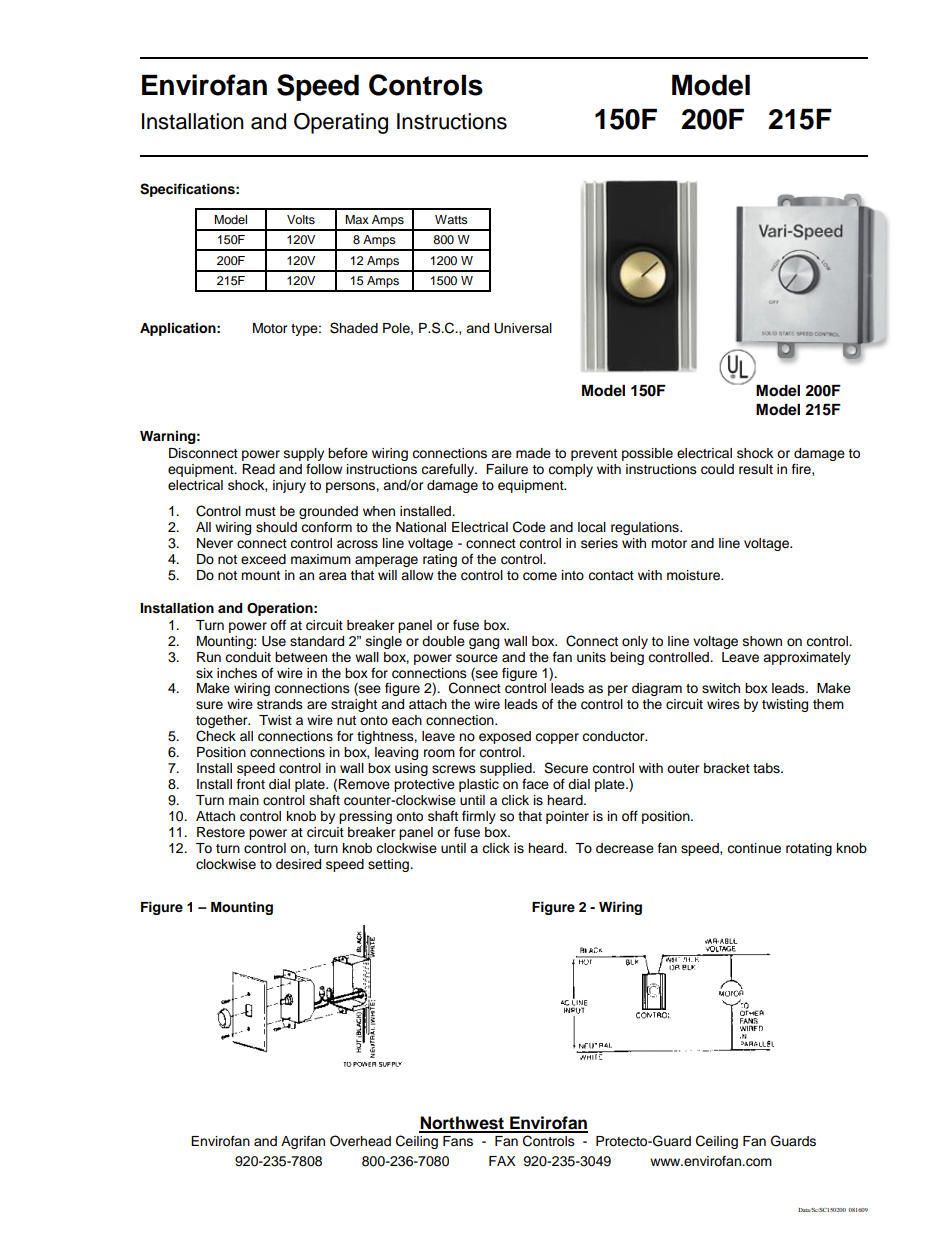  Describe the element at coordinates (462, 1124) in the screenshot. I see `Northwest` at that location.
